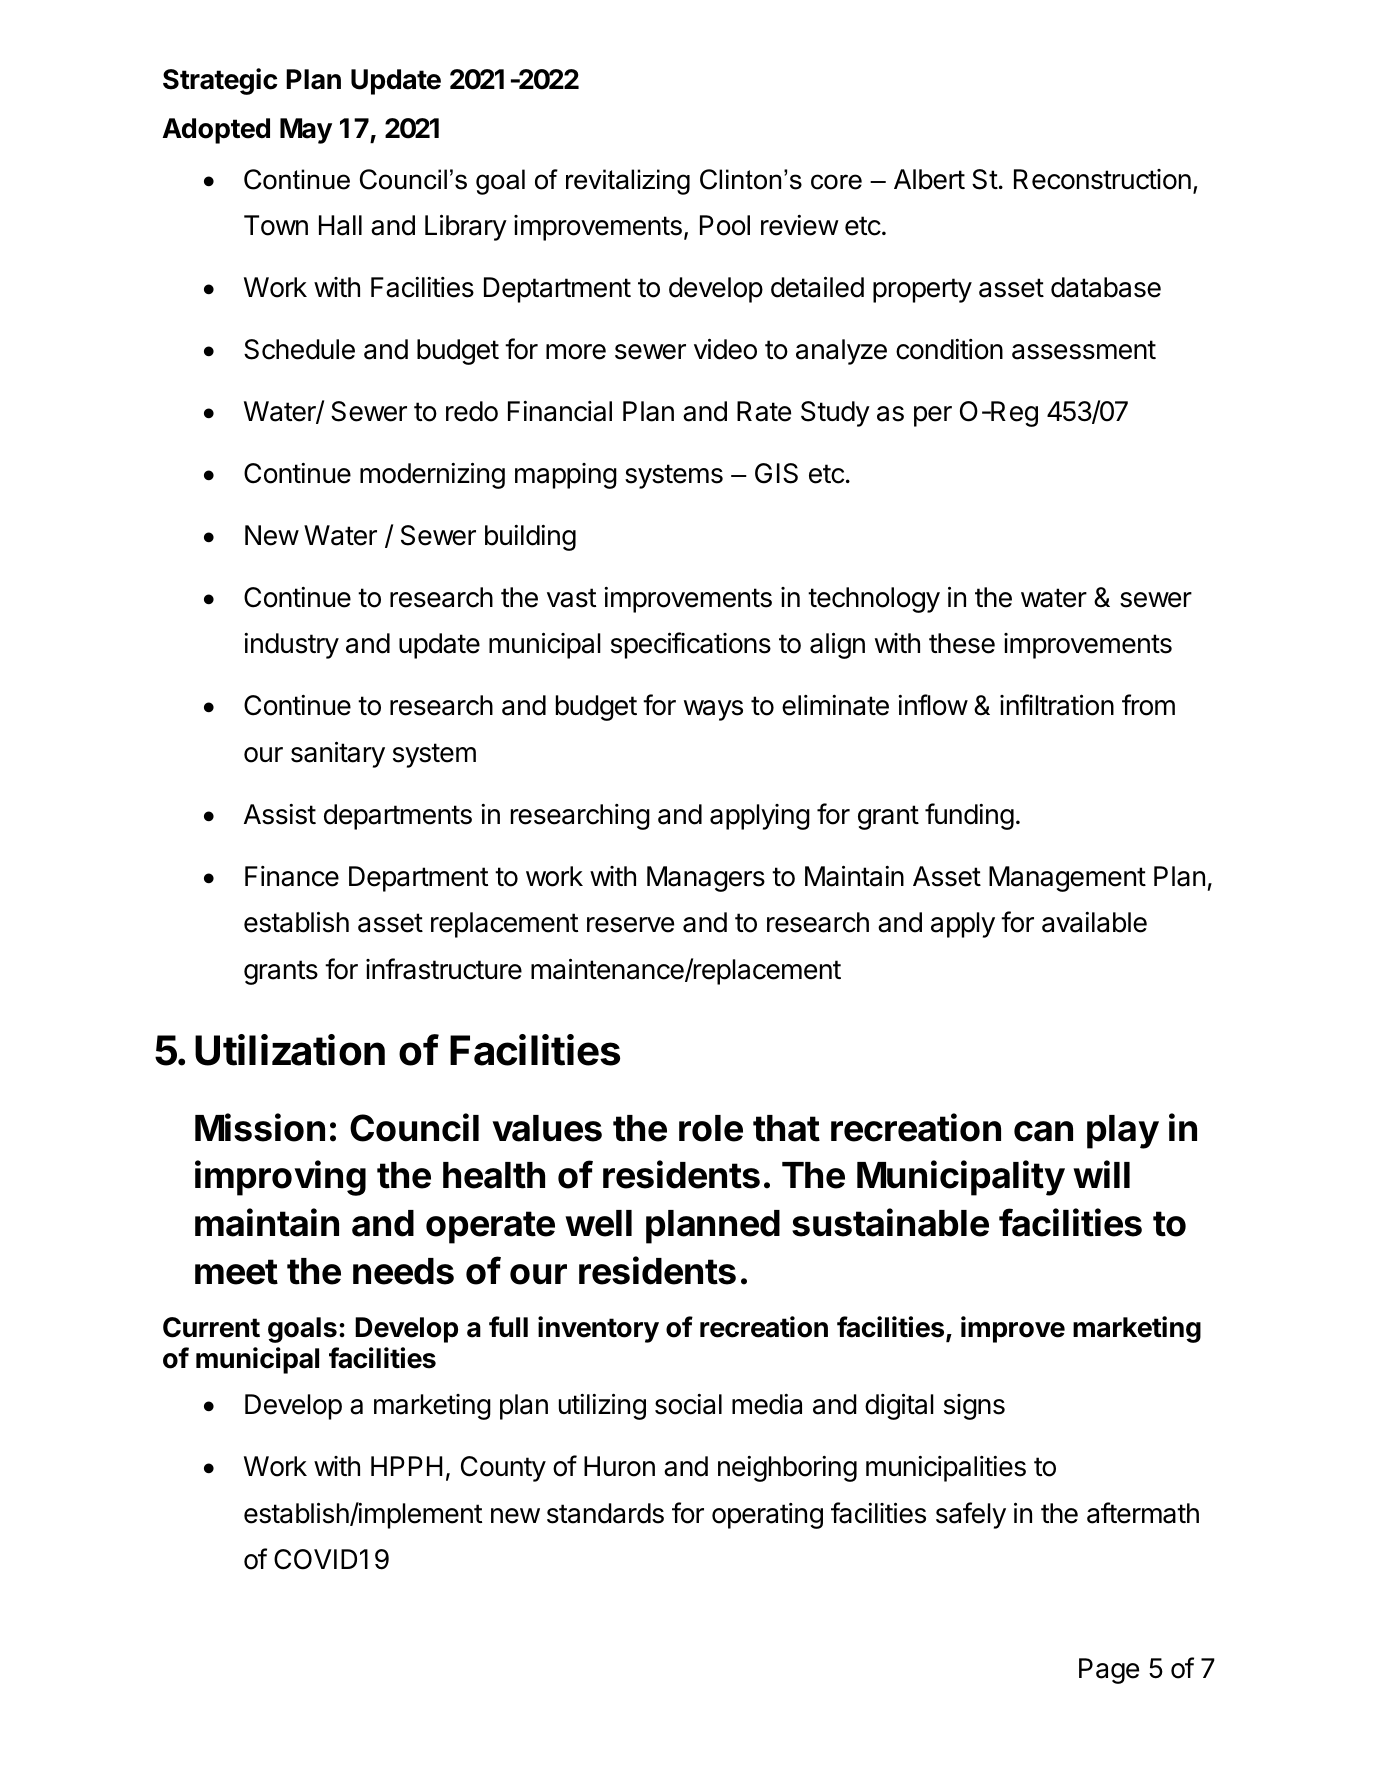 The width and height of the screenshot is (1377, 1782). I want to click on industry, so click(291, 646).
